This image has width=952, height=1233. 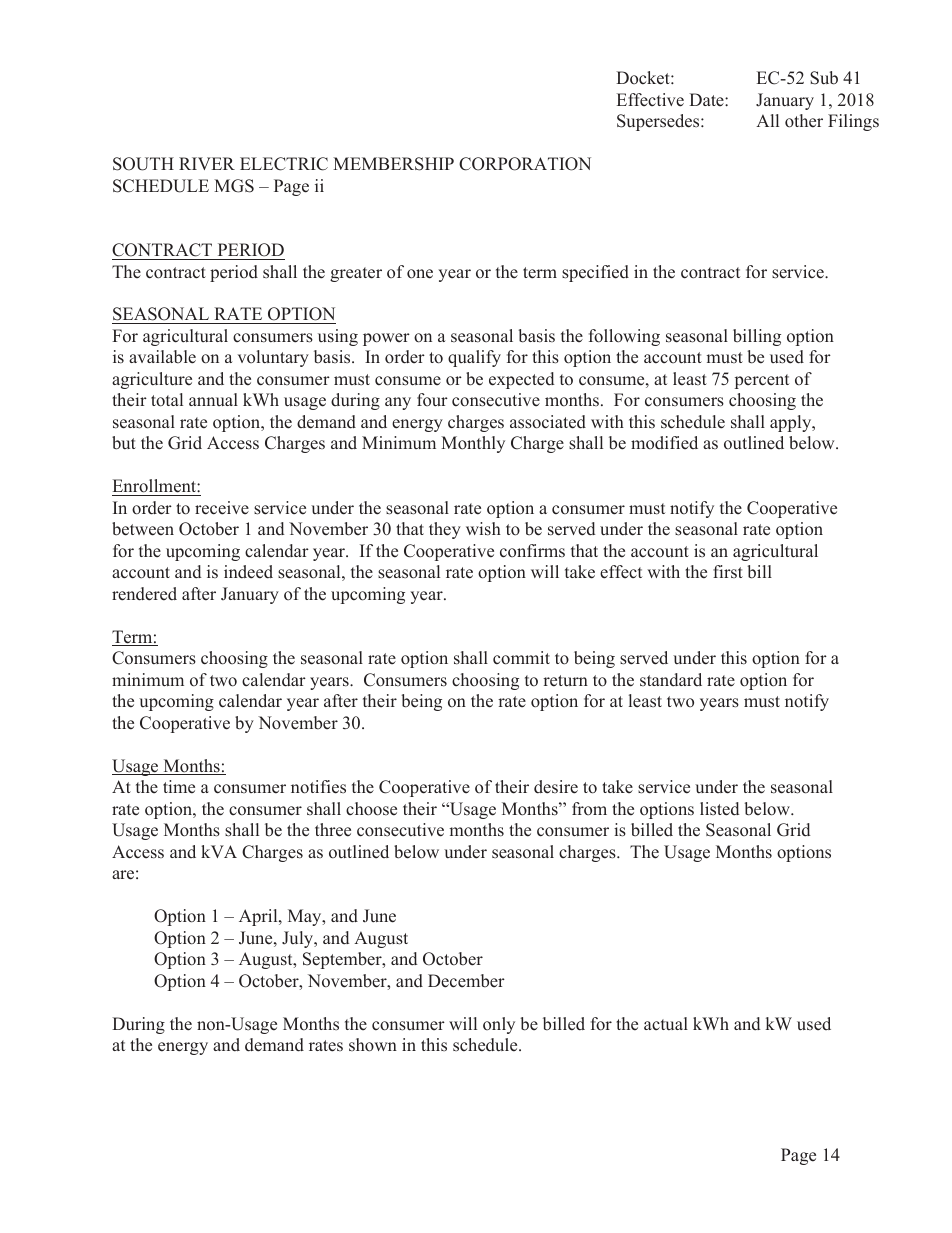 I want to click on Monthly, so click(x=473, y=444).
